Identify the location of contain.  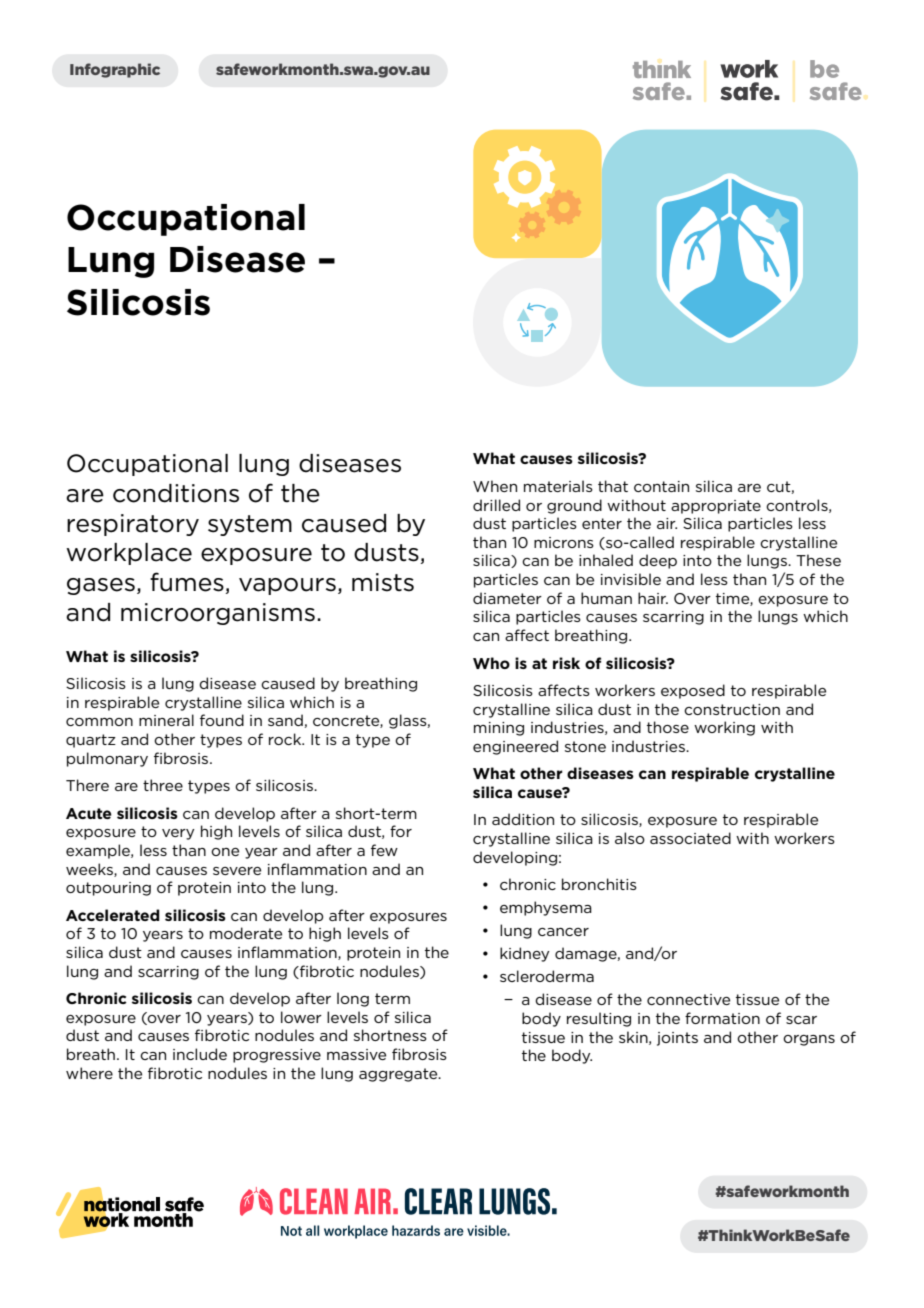
(661, 486).
